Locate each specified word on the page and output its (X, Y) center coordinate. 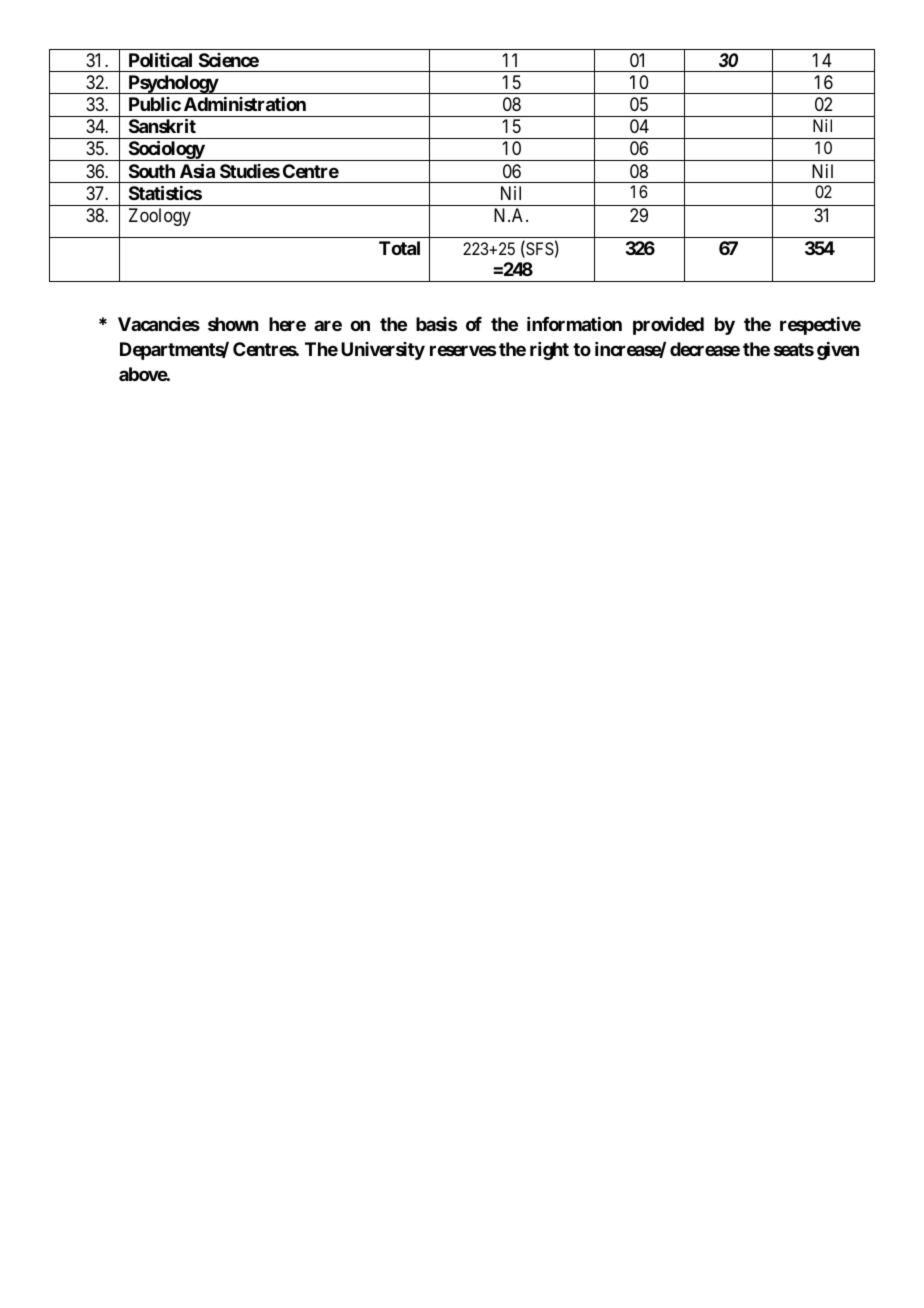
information (574, 324)
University (383, 351)
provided (668, 326)
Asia (197, 170)
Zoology (160, 217)
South (152, 171)
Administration (245, 104)
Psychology (172, 84)
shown (233, 324)
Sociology (166, 151)
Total (399, 248)
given (838, 351)
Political (160, 59)
